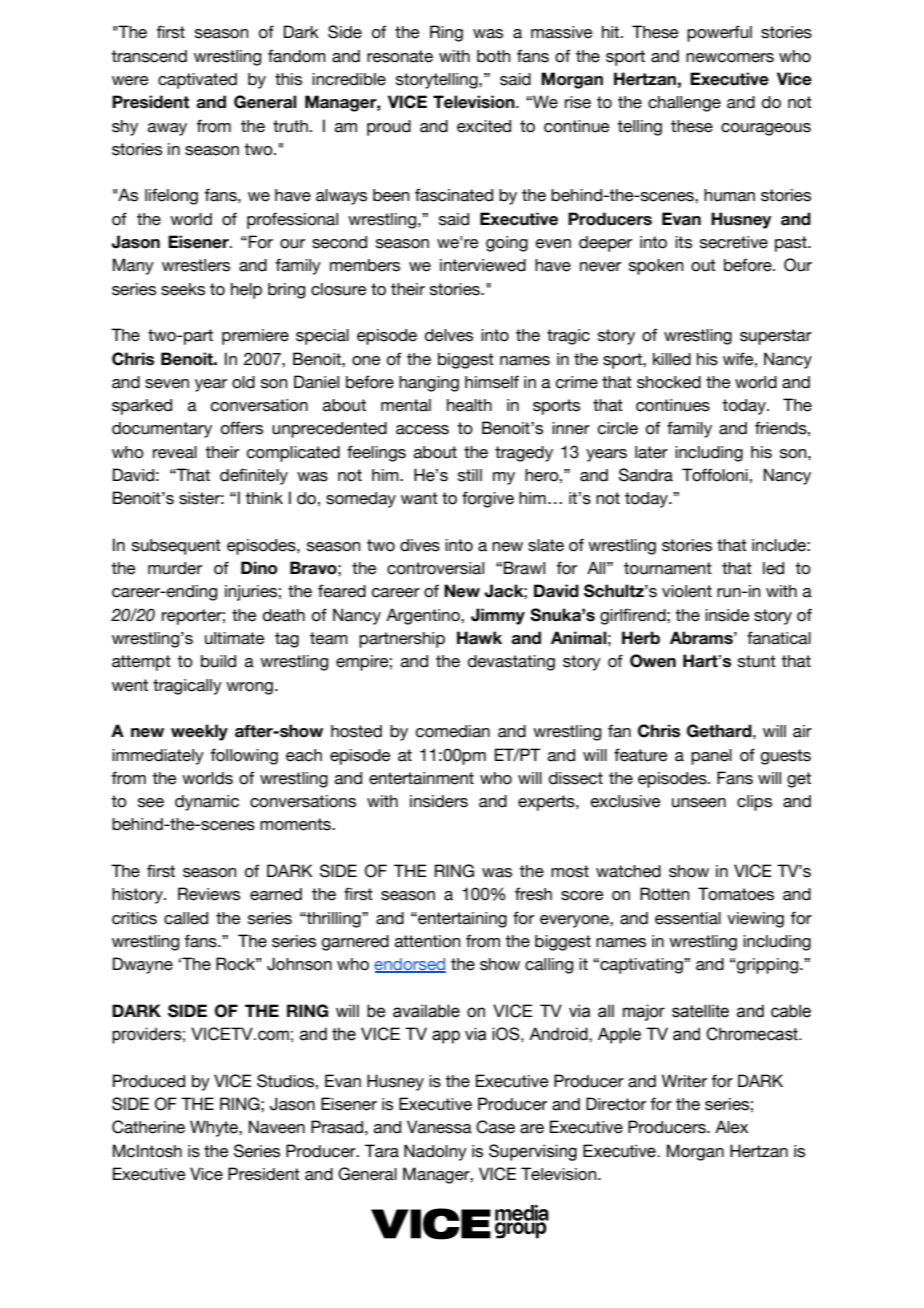 This screenshot has height=1308, width=924. Describe the element at coordinates (493, 56) in the screenshot. I see `both` at that location.
